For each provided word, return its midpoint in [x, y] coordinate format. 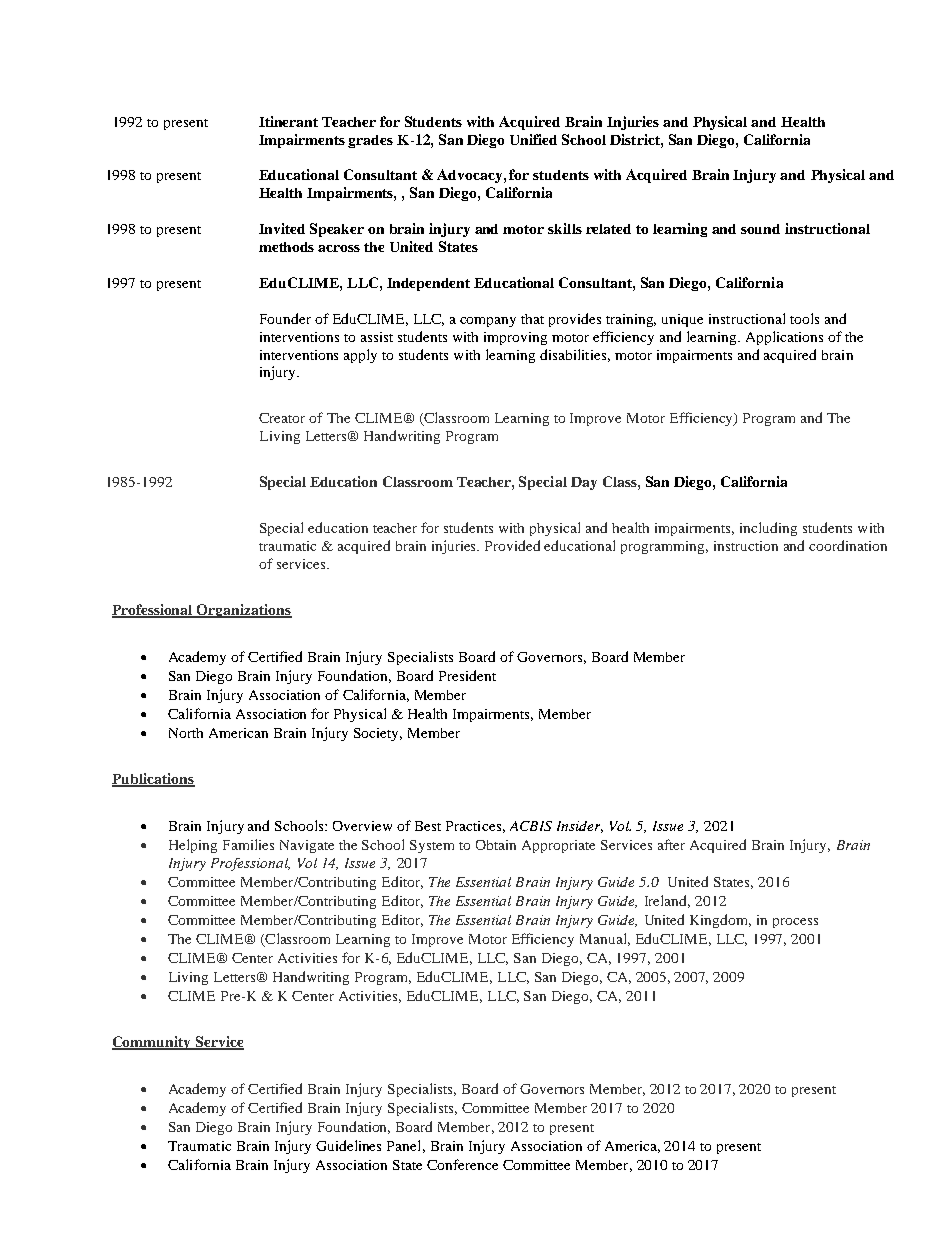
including [768, 529]
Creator [282, 418]
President [467, 675]
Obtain [496, 845]
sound [760, 229]
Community [153, 1043]
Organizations [243, 611]
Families [248, 844]
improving [515, 338]
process [795, 923]
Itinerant [288, 121]
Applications [784, 338]
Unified [533, 139]
